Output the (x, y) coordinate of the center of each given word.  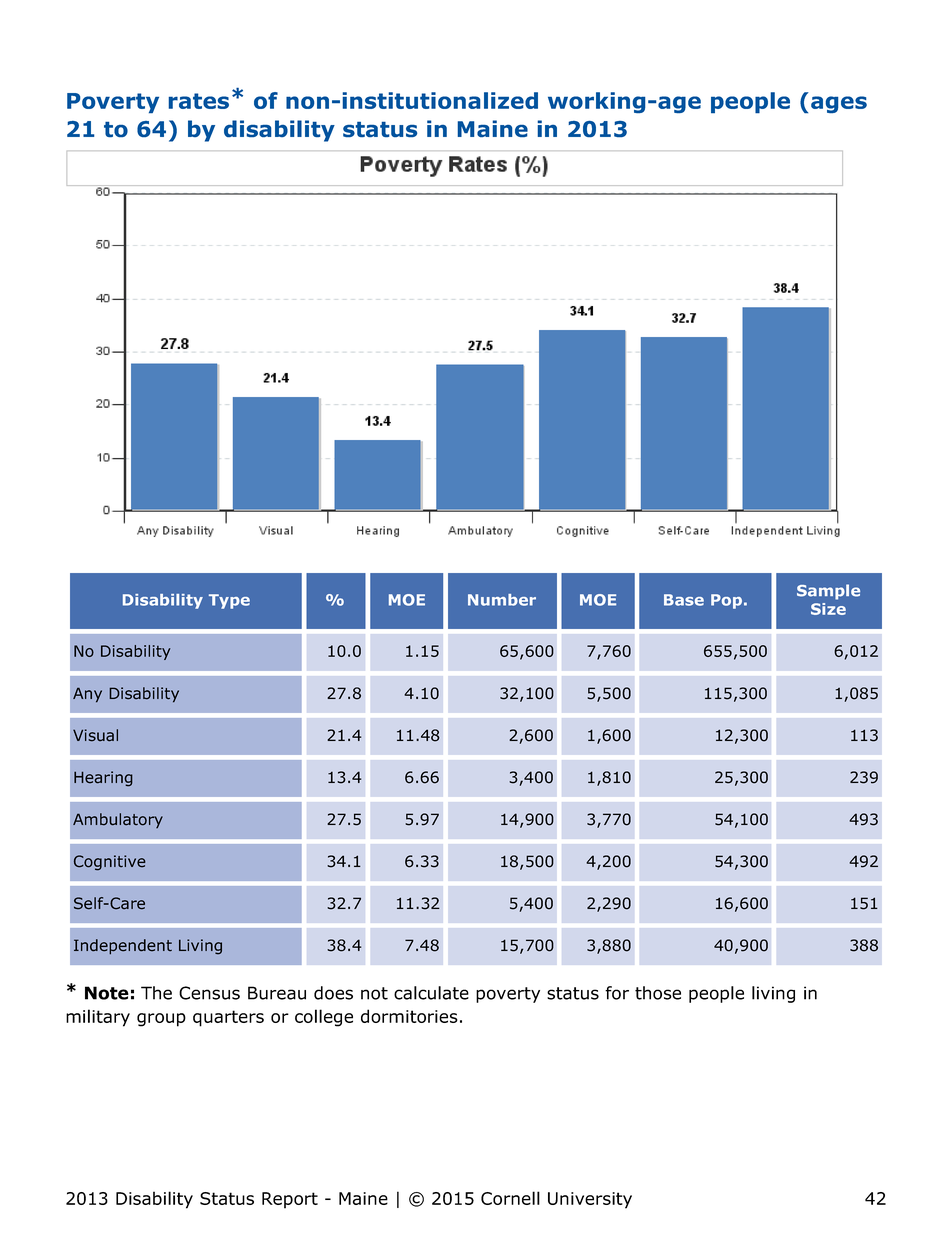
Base (684, 600)
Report (290, 1200)
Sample (828, 592)
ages (839, 104)
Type (229, 601)
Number (502, 600)
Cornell (510, 1198)
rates (199, 101)
